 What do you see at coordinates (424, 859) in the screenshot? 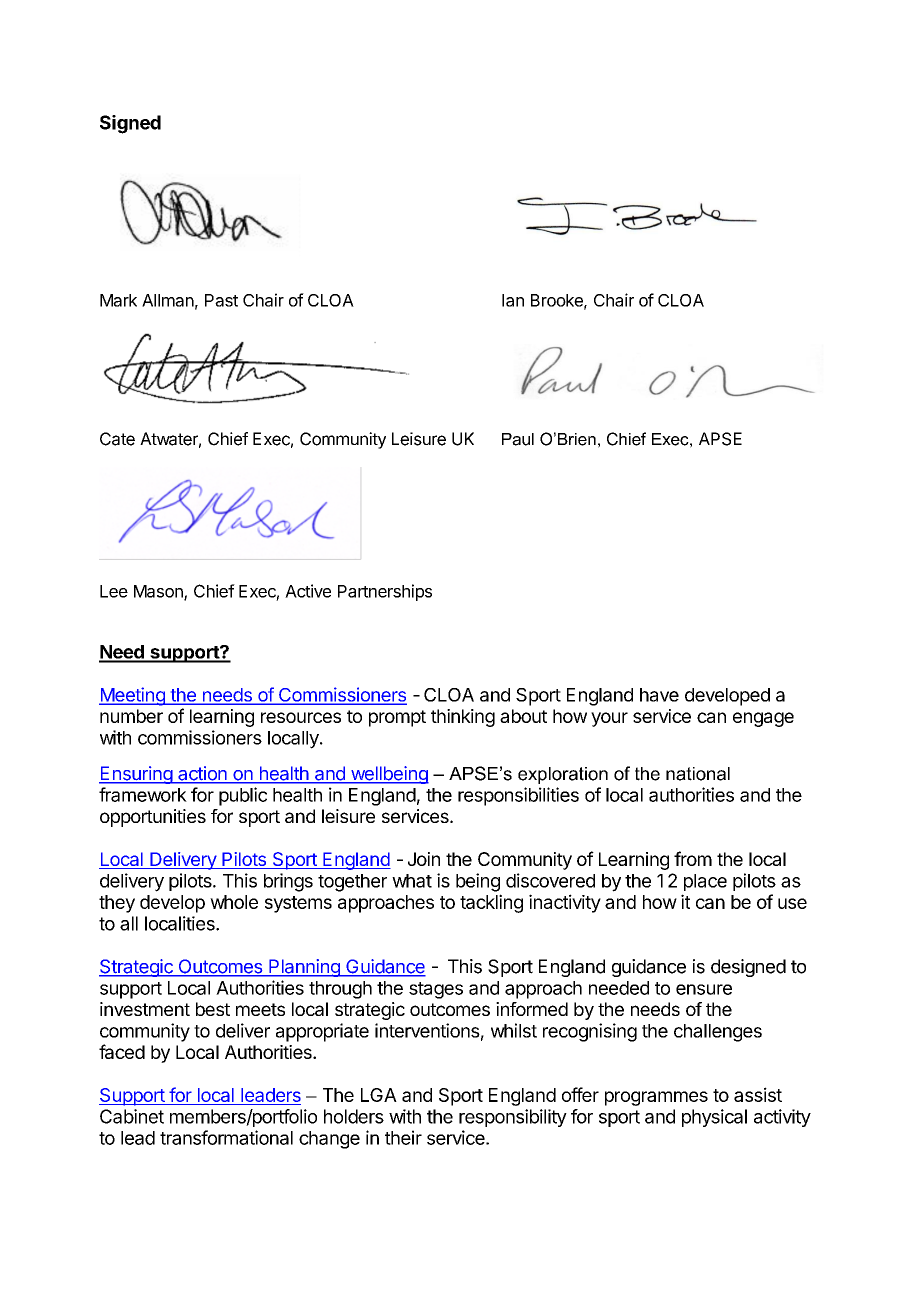
I see `Join` at bounding box center [424, 859].
